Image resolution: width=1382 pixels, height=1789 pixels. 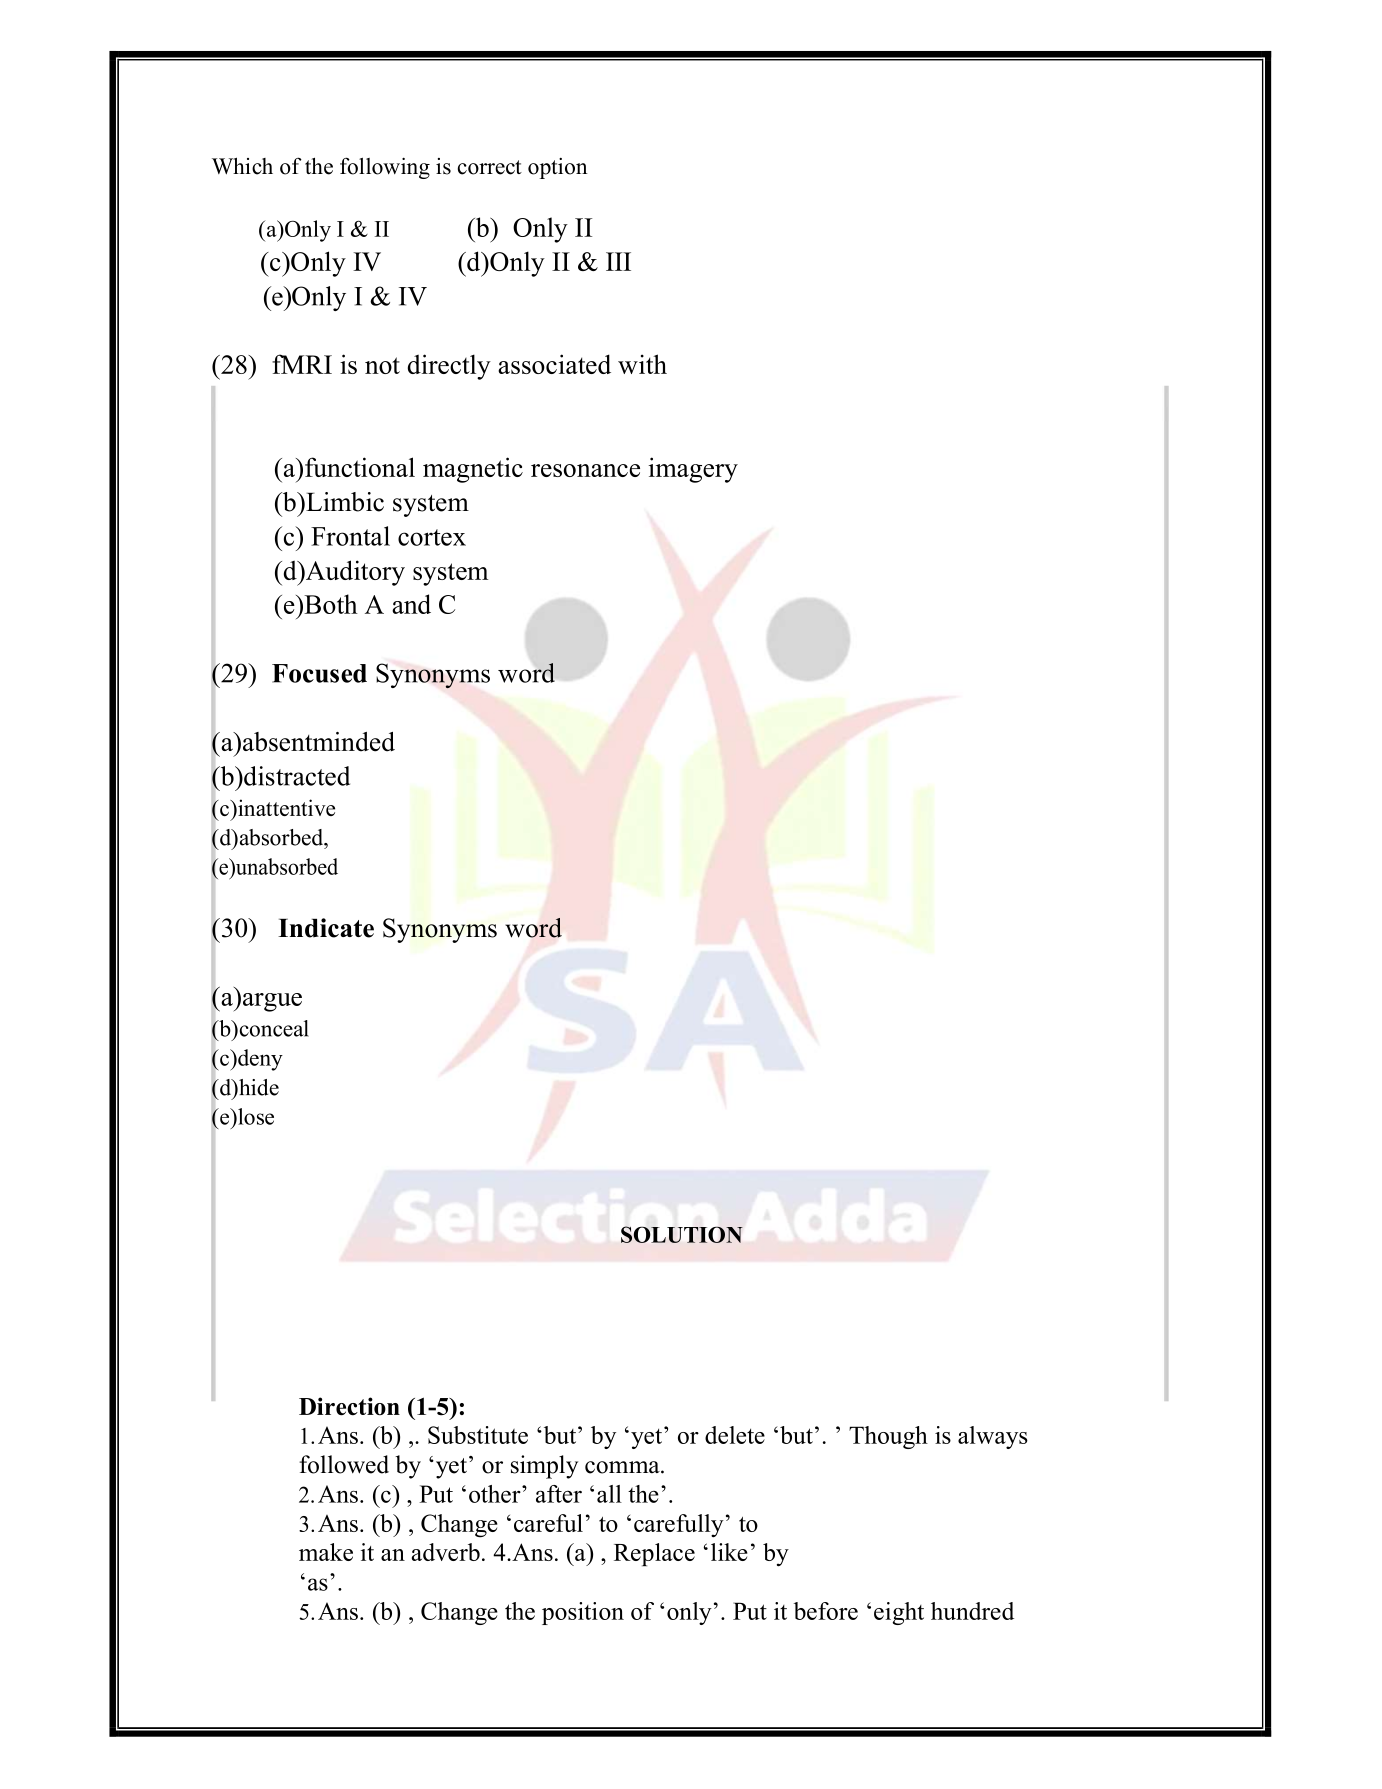 What do you see at coordinates (326, 1552) in the page?
I see `make` at bounding box center [326, 1552].
